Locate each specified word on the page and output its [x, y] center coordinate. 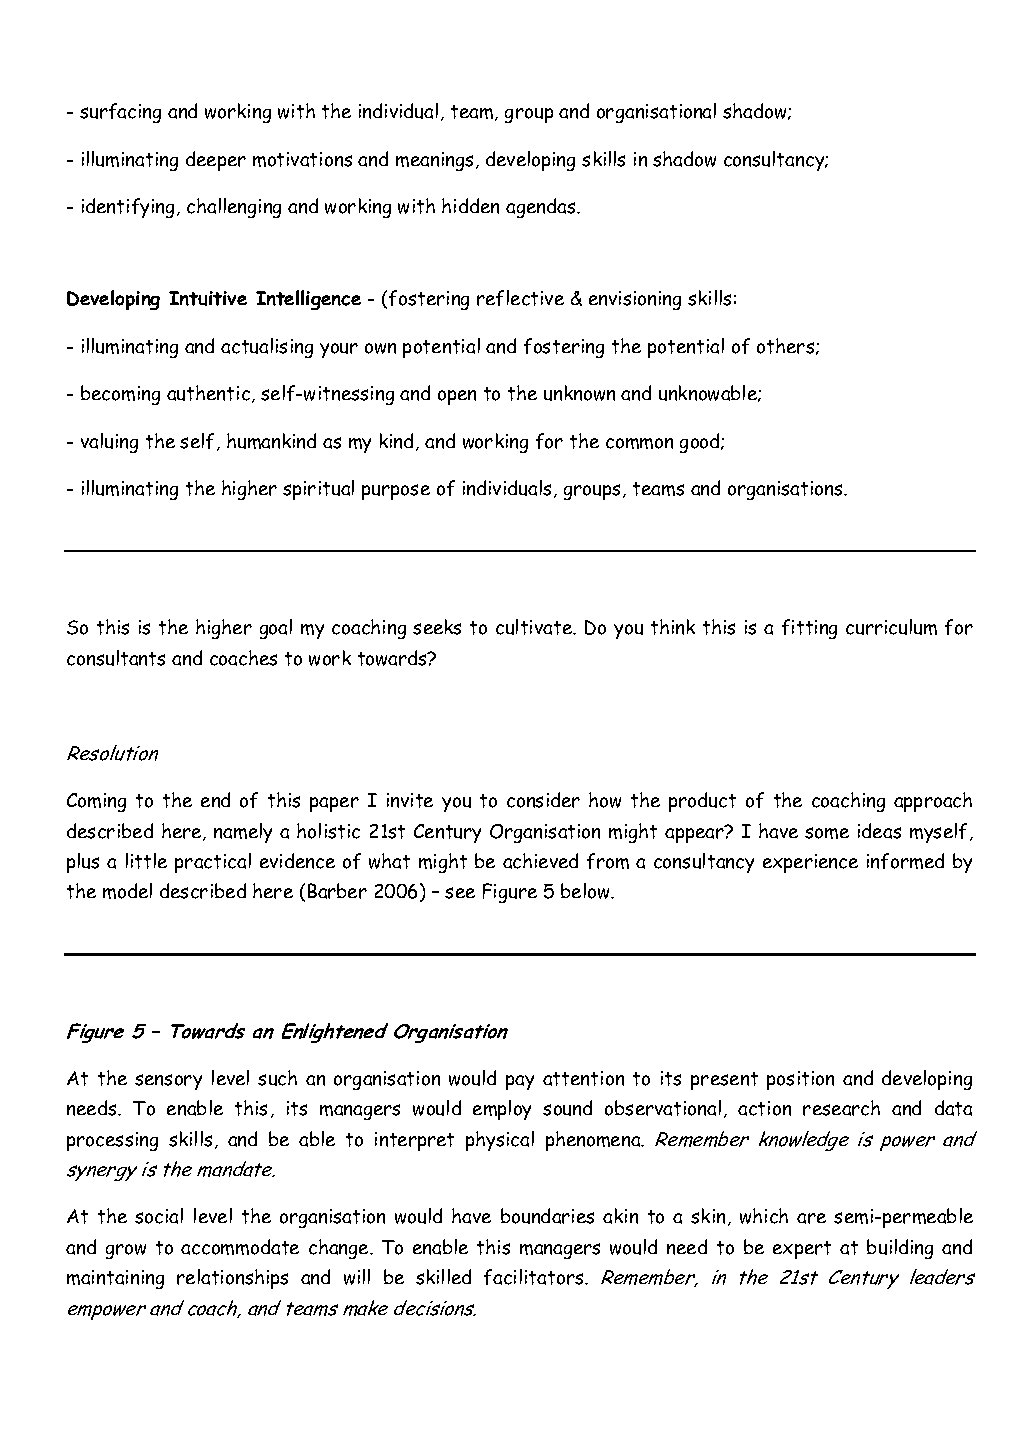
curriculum [891, 627]
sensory [168, 1082]
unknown [579, 393]
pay [520, 1082]
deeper [216, 161]
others [787, 346]
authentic [208, 393]
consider [543, 800]
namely [243, 833]
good [701, 443]
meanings [434, 161]
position [800, 1080]
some [827, 833]
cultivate [535, 627]
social [159, 1216]
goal [276, 629]
